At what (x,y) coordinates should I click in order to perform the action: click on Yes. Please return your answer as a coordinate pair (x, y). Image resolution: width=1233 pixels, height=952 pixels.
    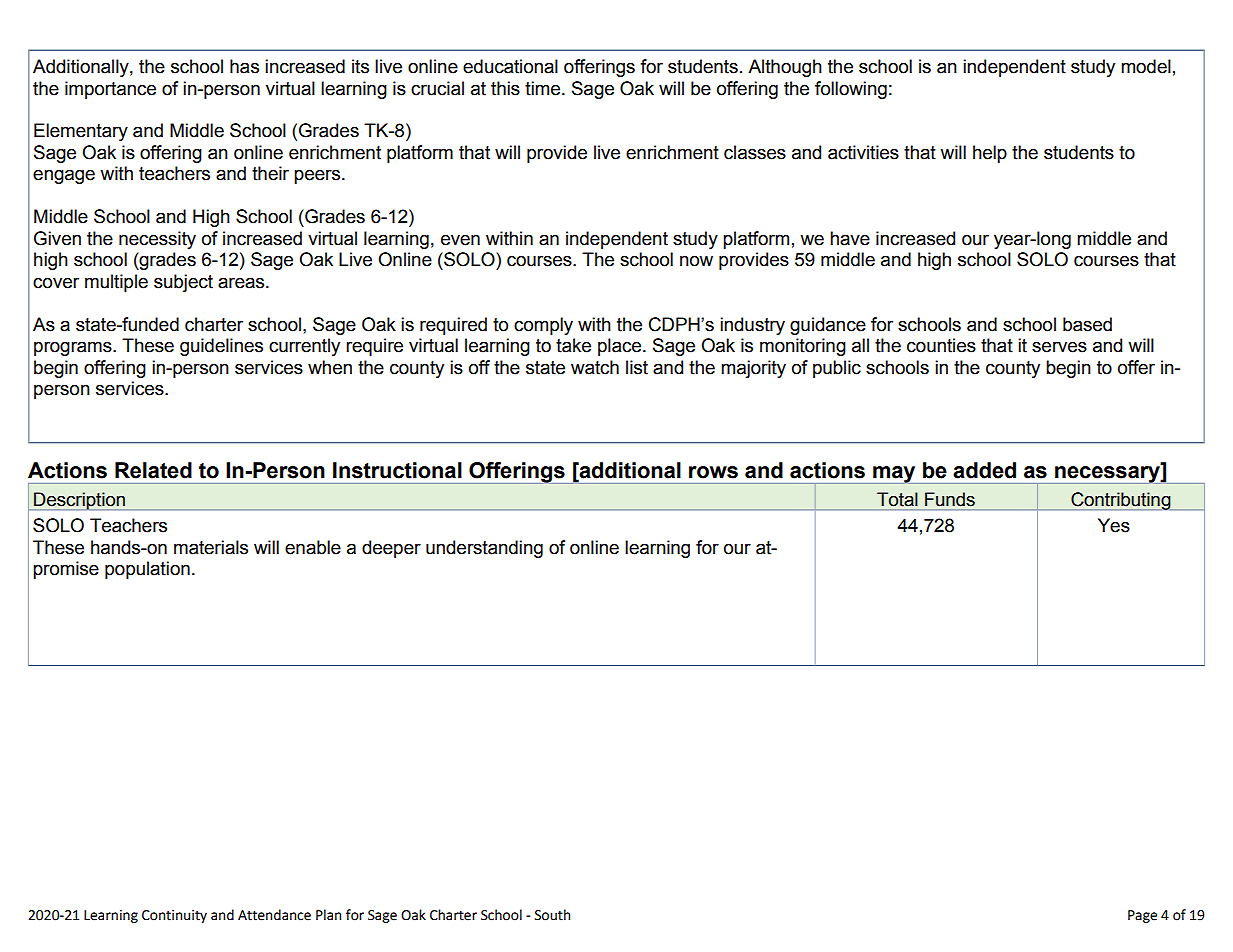
    Looking at the image, I should click on (1114, 525).
